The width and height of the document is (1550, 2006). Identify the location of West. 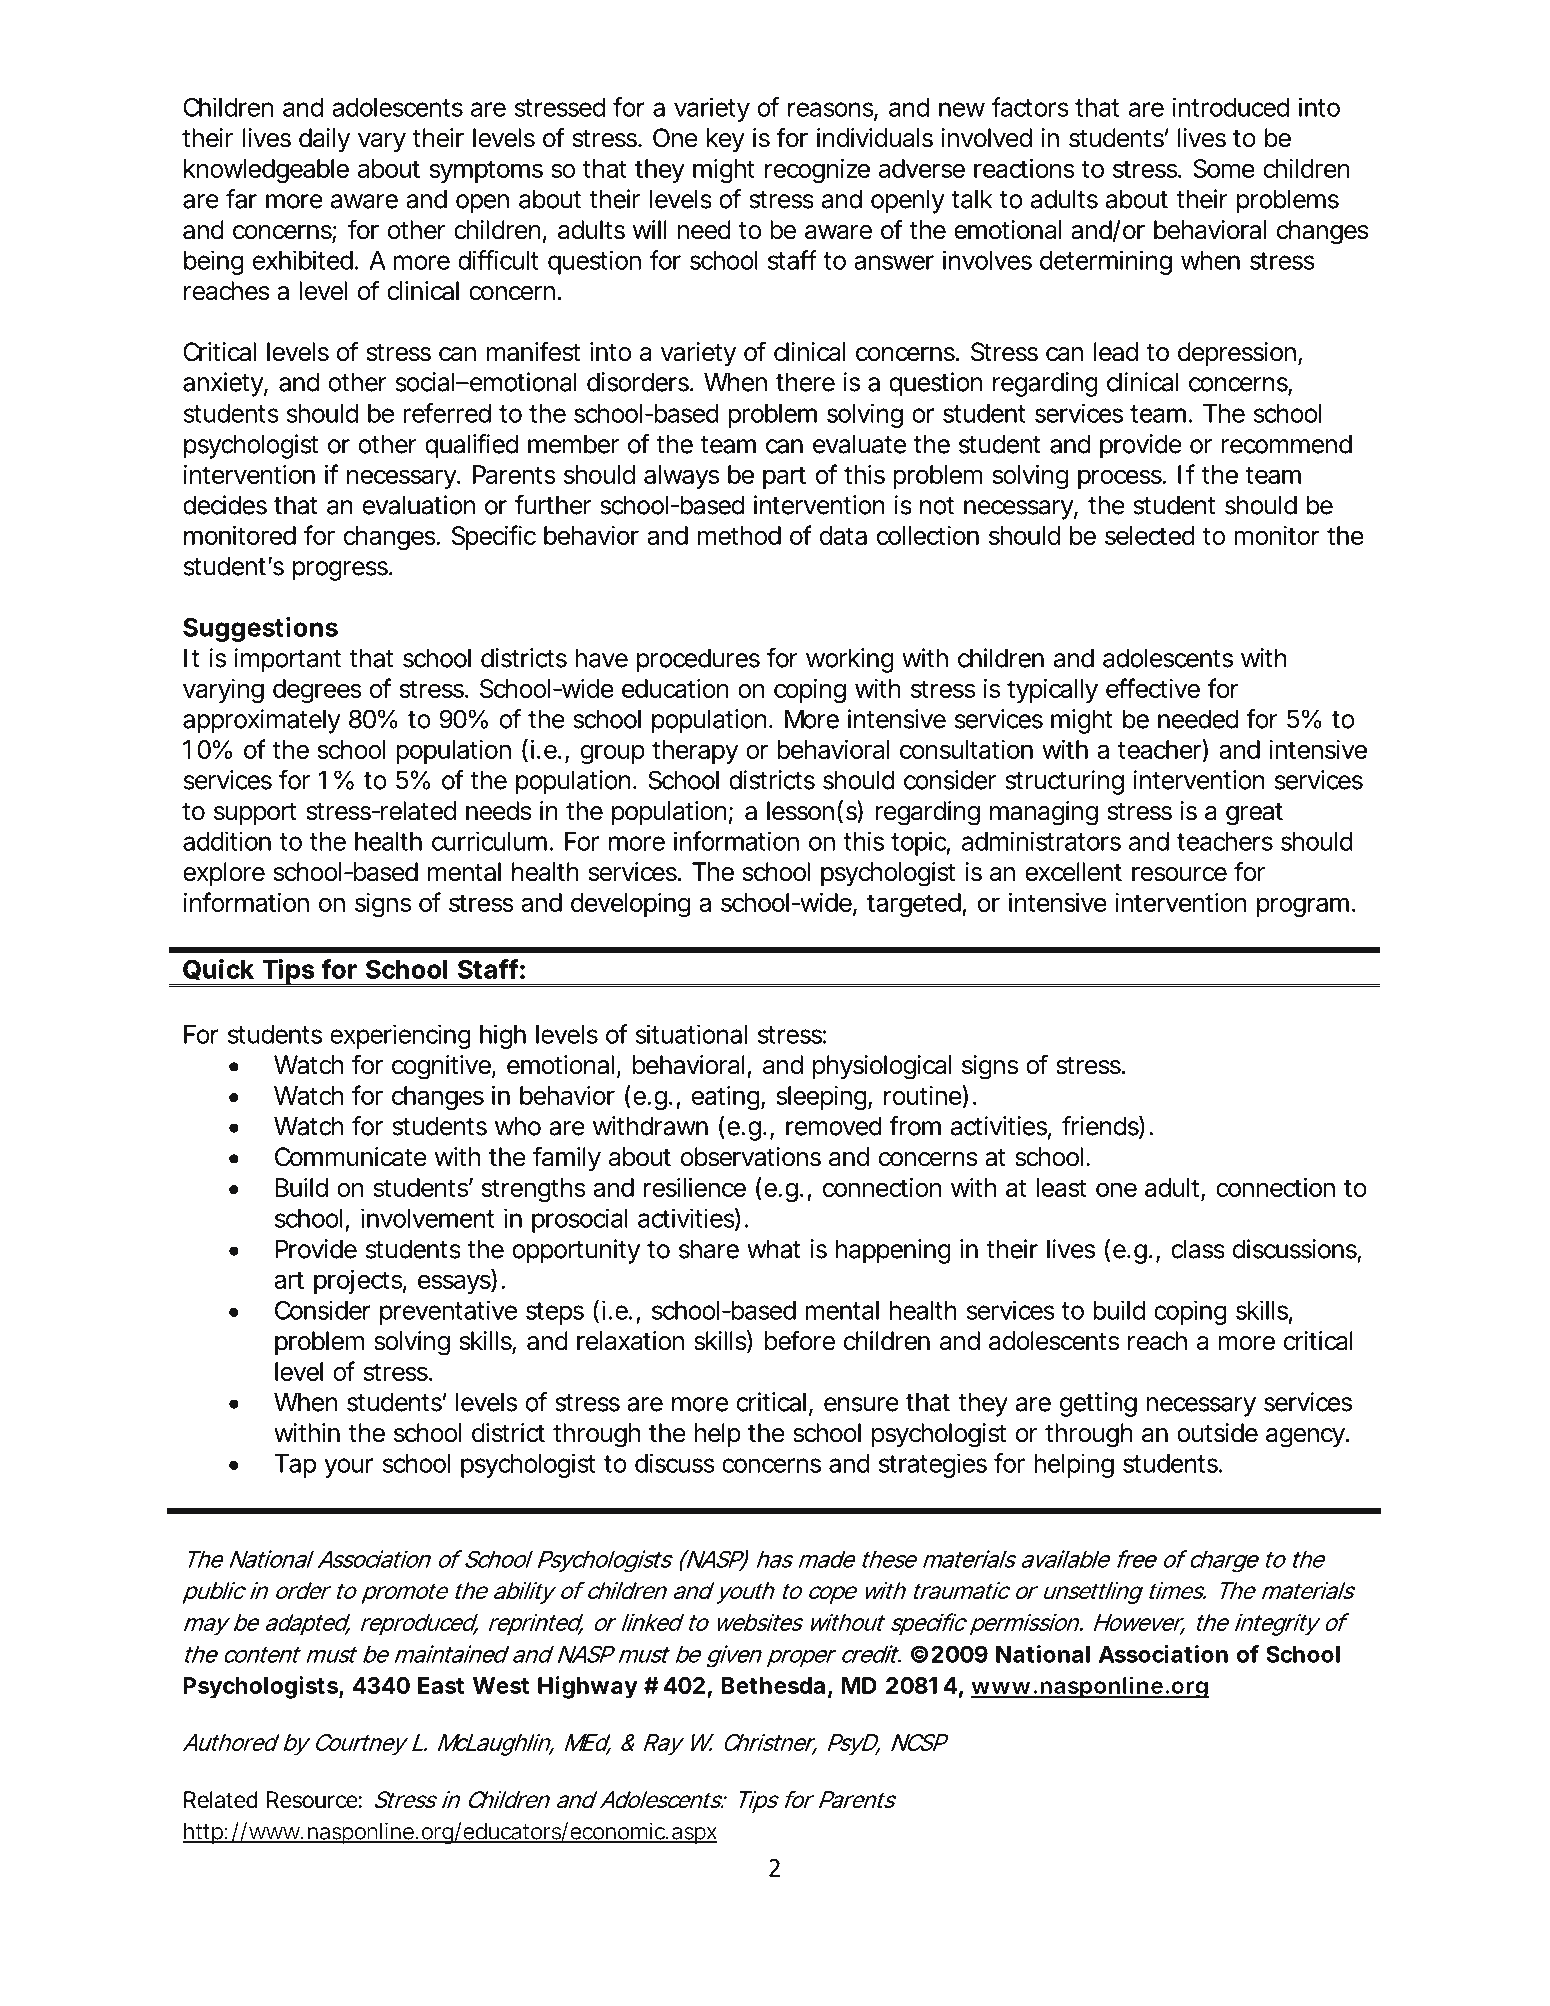
(501, 1685).
